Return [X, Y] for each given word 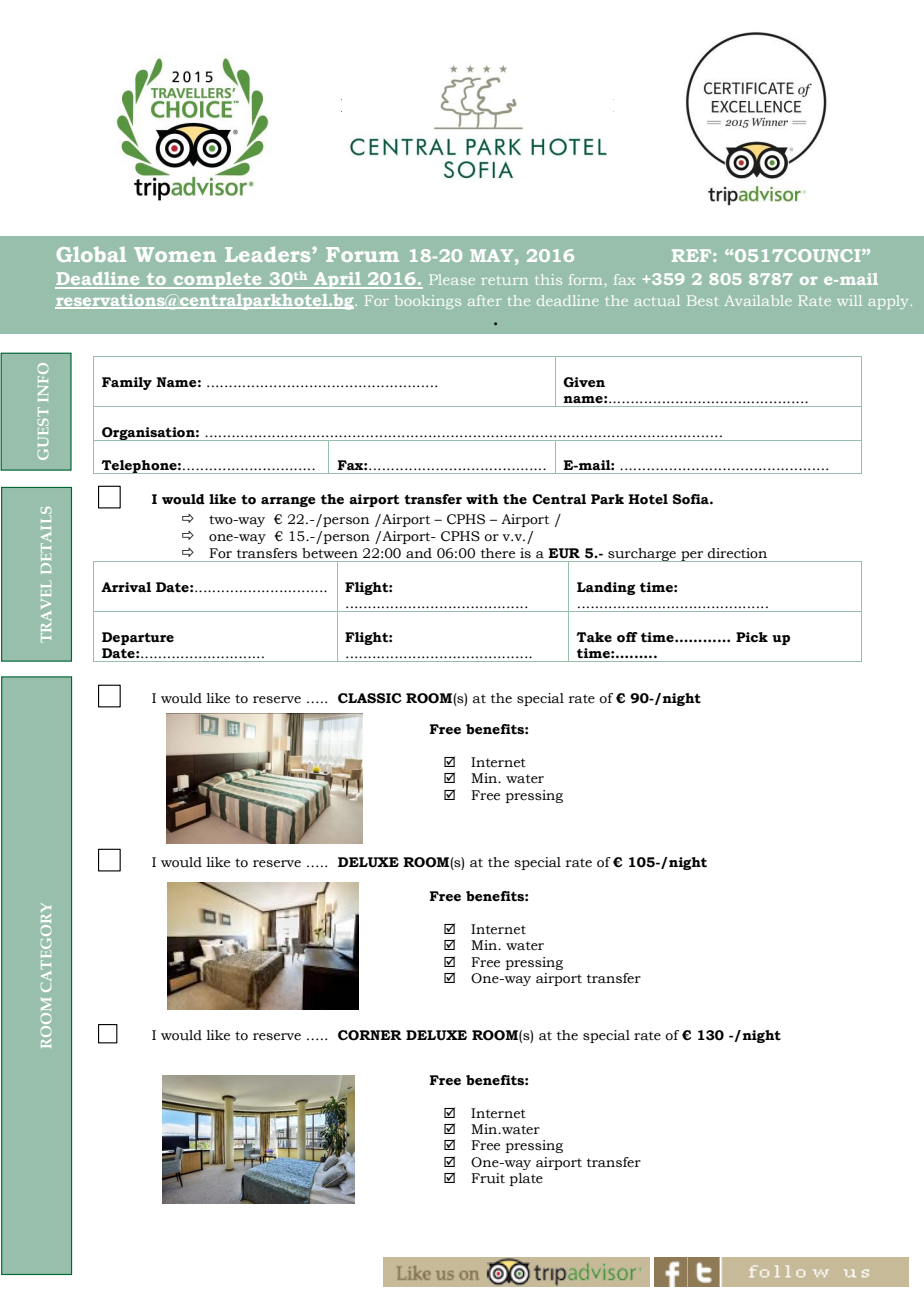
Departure [138, 638]
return [504, 280]
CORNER [370, 1035]
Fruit [488, 1178]
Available [758, 300]
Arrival [126, 587]
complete [217, 280]
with [482, 499]
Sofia [692, 499]
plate [526, 1179]
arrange [288, 501]
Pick [752, 637]
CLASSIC [370, 698]
